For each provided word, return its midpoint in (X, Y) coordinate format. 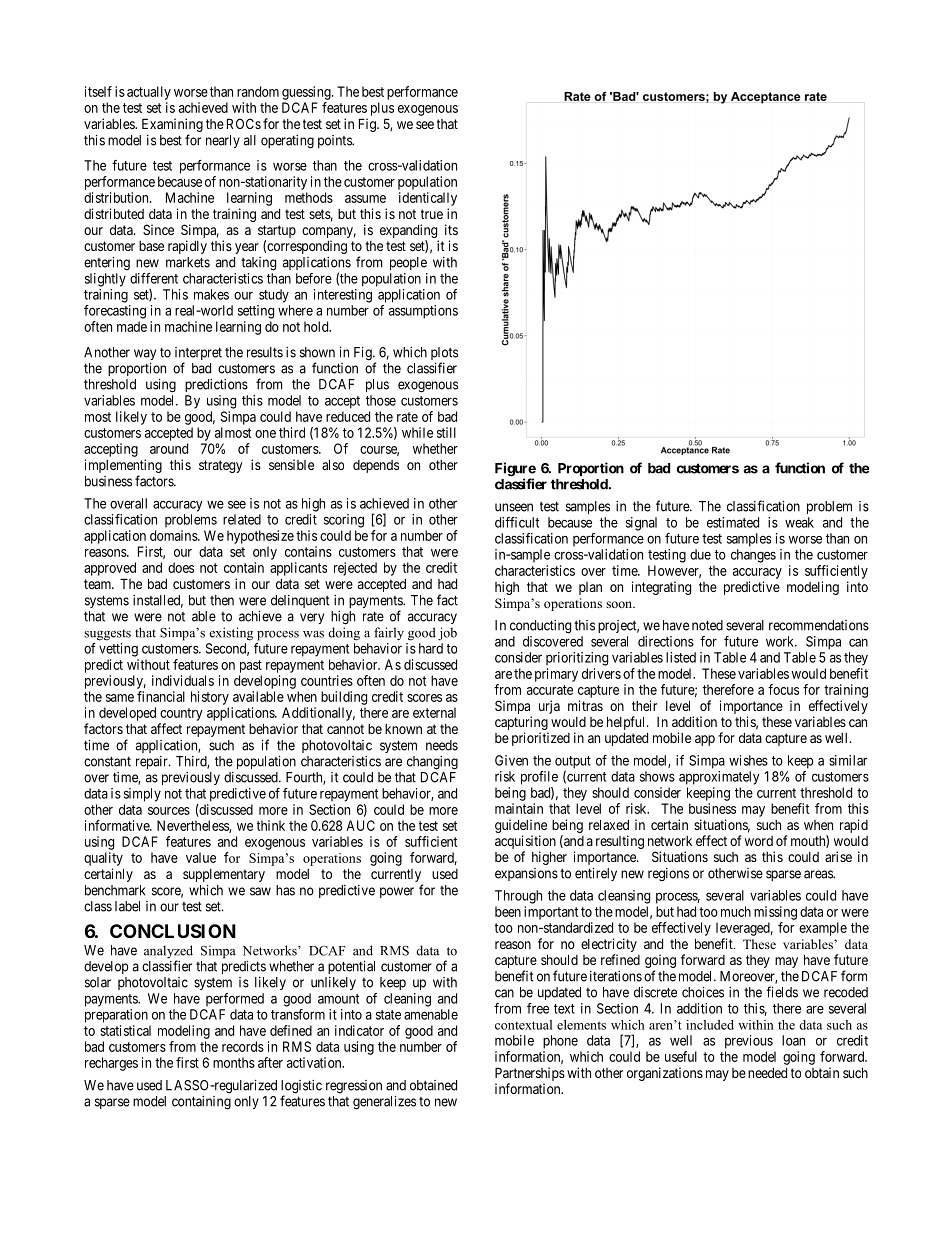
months (234, 1062)
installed (158, 601)
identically (428, 199)
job (447, 634)
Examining (172, 125)
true (432, 214)
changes (753, 556)
